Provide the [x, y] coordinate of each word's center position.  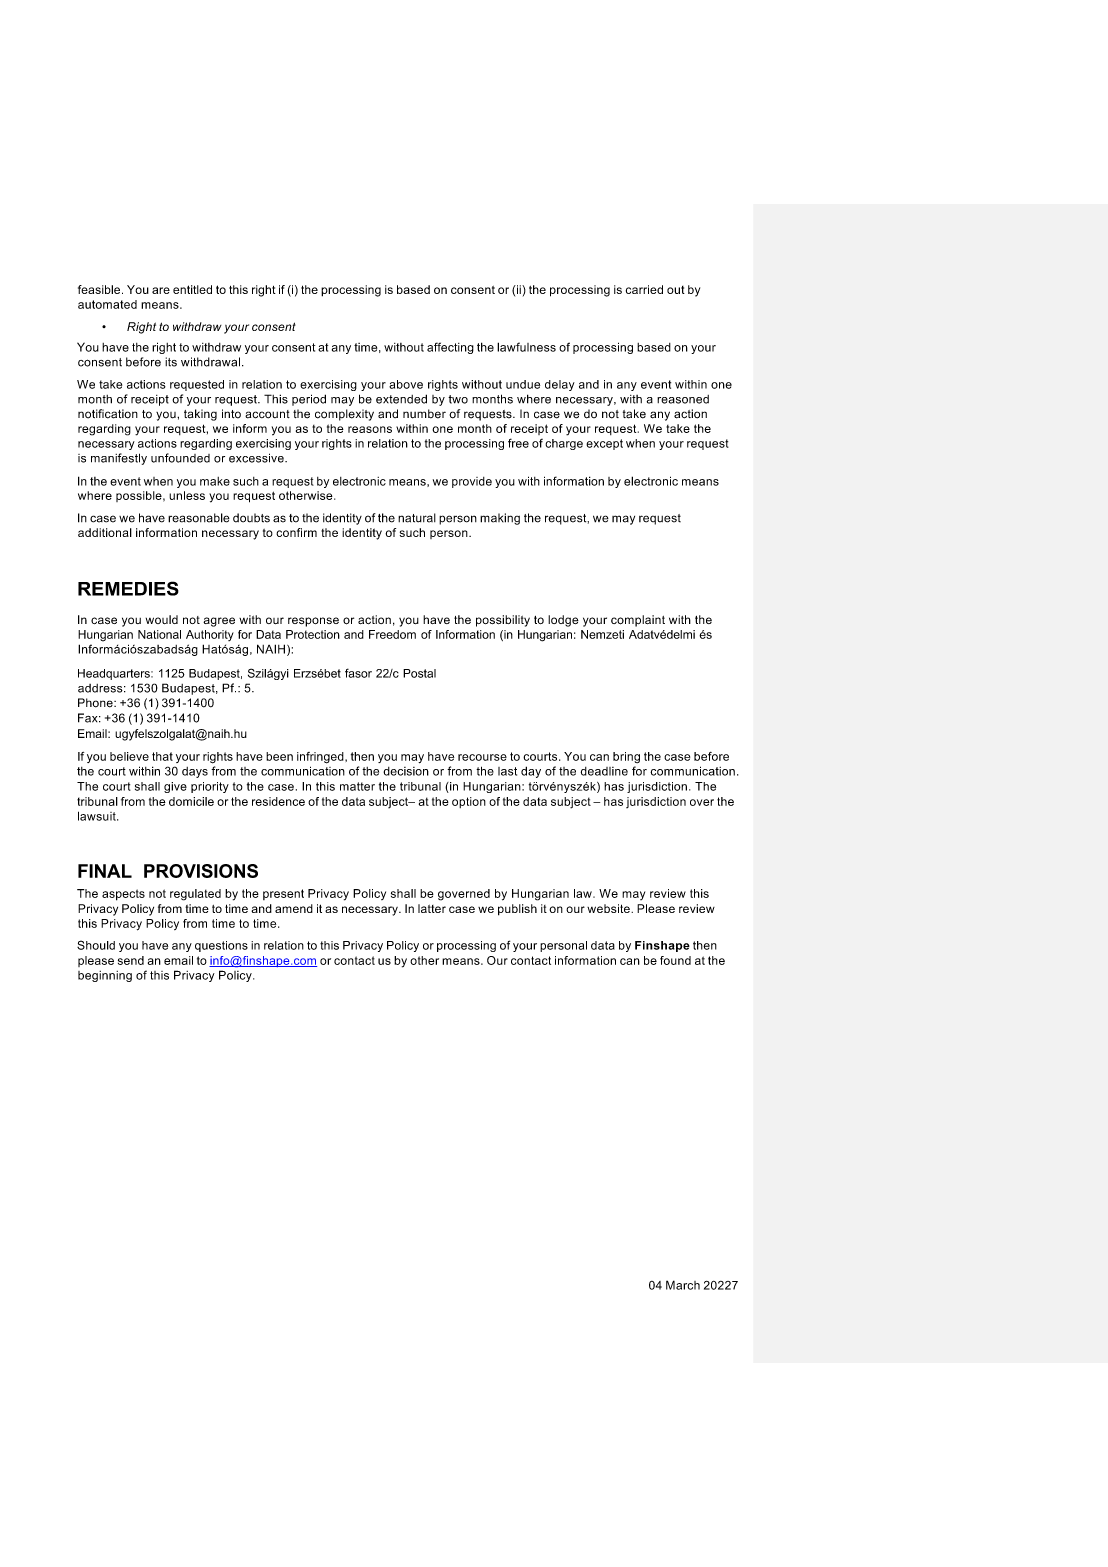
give [175, 787]
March [683, 1285]
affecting [450, 348]
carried [644, 289]
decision [406, 771]
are [161, 290]
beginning [105, 976]
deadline [604, 771]
